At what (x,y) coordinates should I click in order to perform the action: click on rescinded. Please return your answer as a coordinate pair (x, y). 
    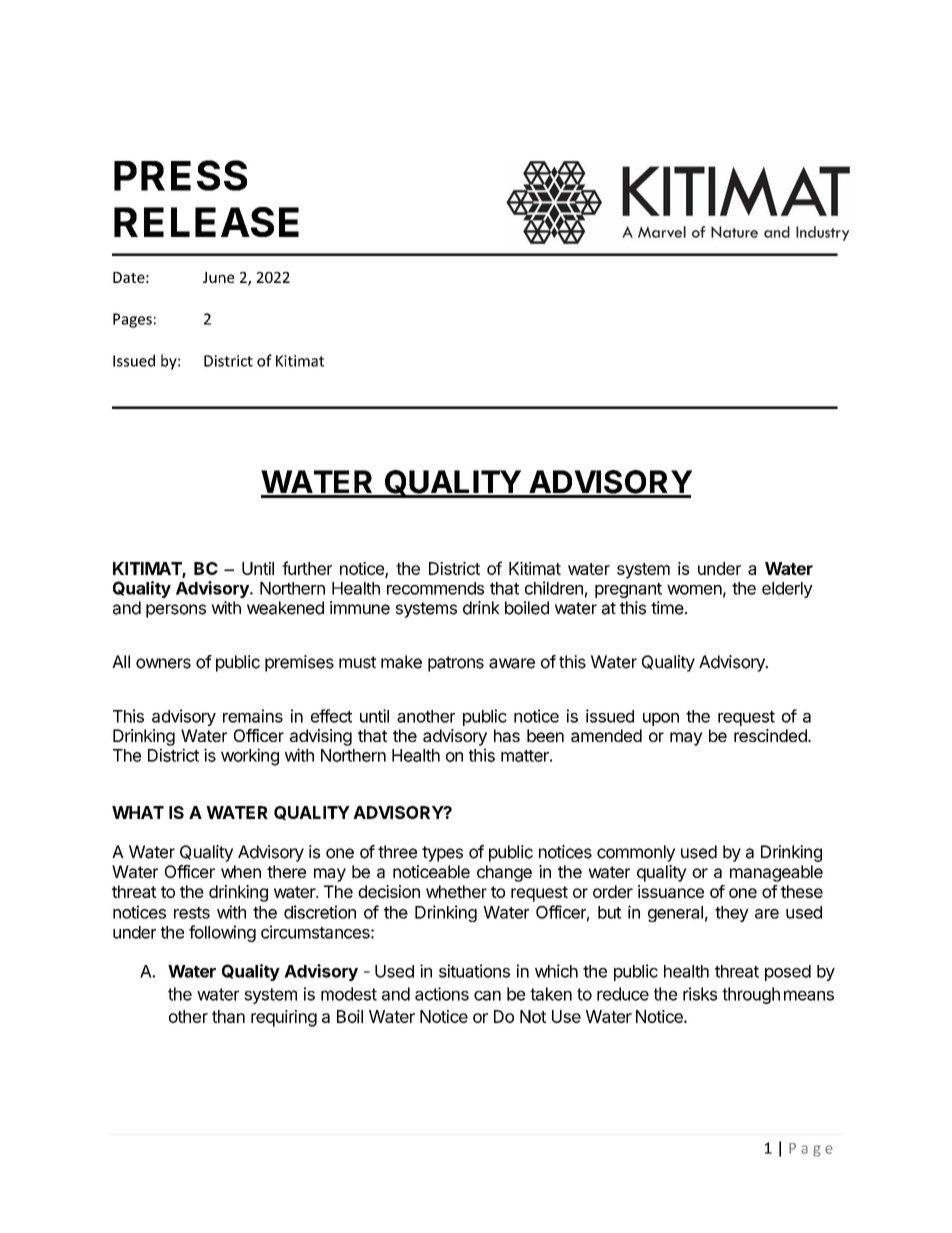
    Looking at the image, I should click on (771, 735).
